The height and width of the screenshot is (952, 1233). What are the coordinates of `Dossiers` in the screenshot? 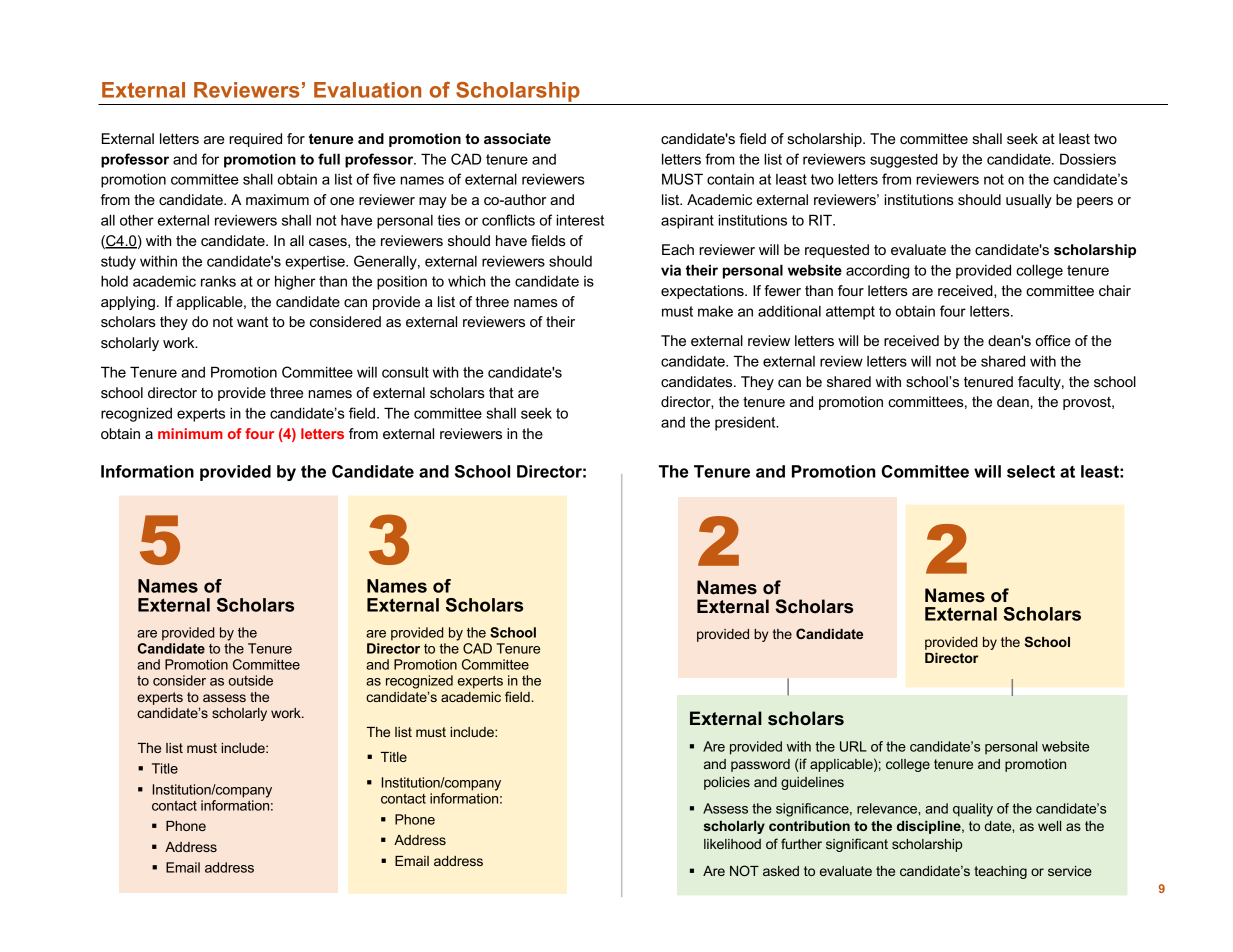 It's located at (1088, 159).
